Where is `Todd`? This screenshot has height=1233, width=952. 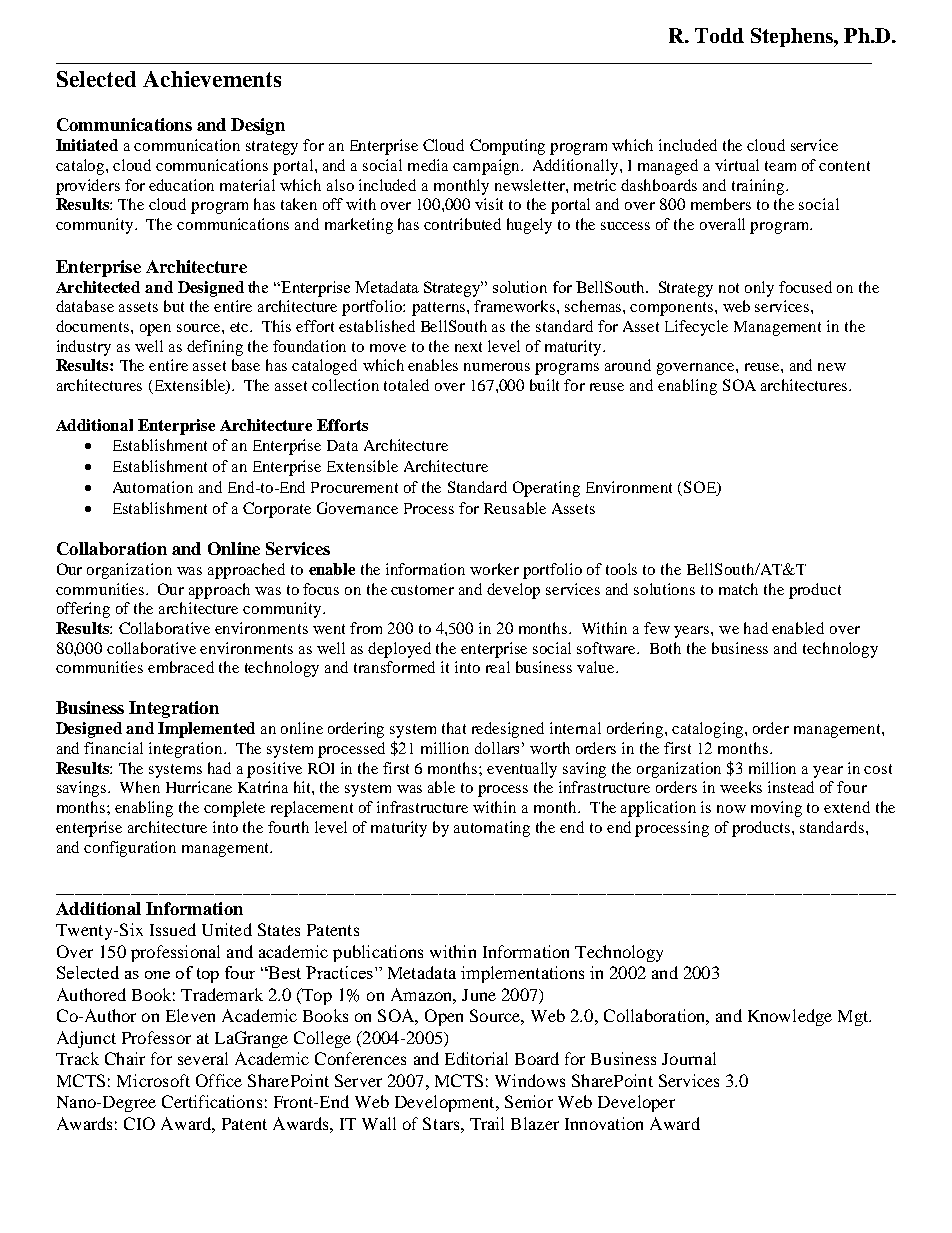
Todd is located at coordinates (719, 35).
